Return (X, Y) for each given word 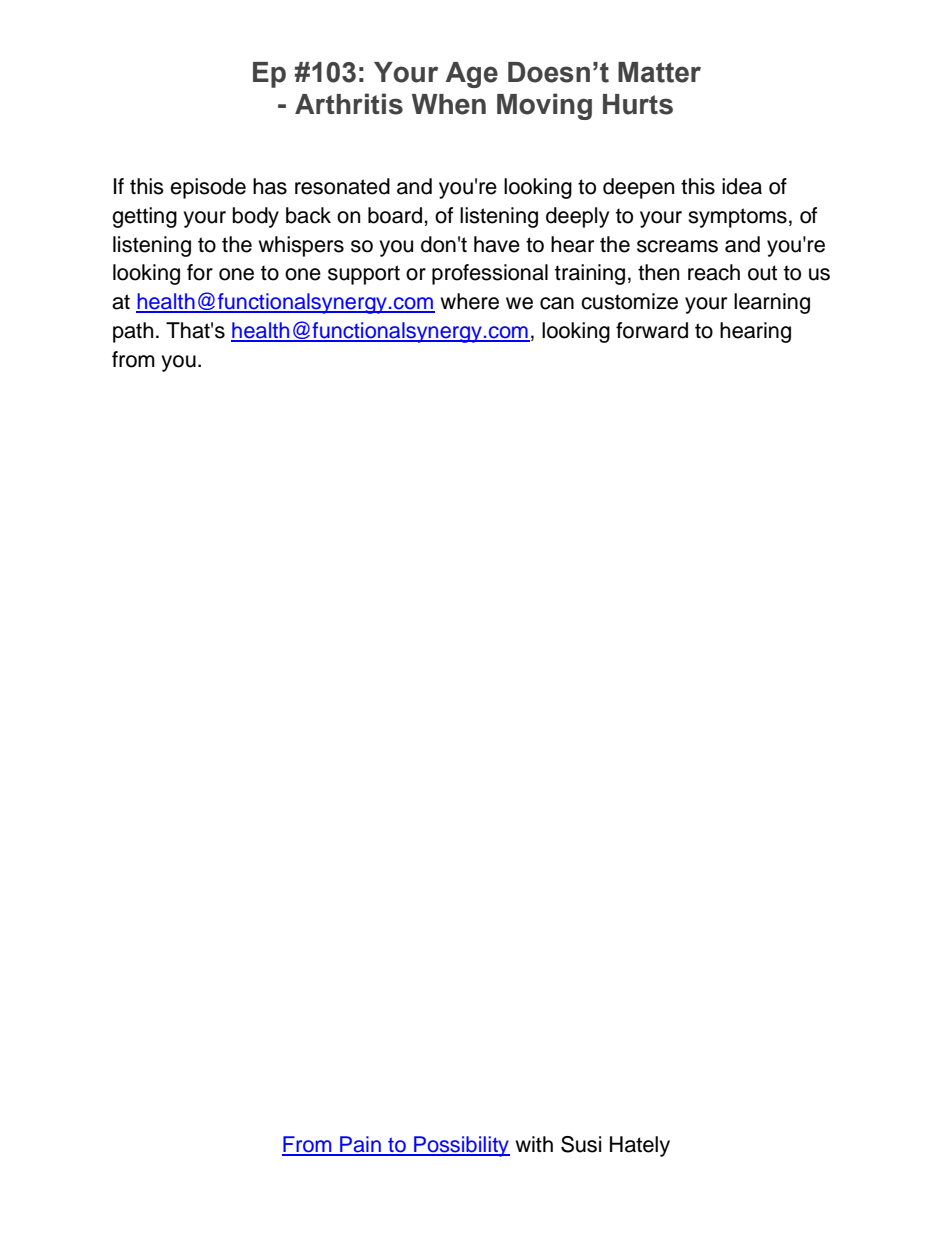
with (534, 1144)
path (133, 332)
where (469, 301)
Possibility (461, 1146)
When (449, 104)
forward (652, 330)
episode (208, 188)
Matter (659, 72)
